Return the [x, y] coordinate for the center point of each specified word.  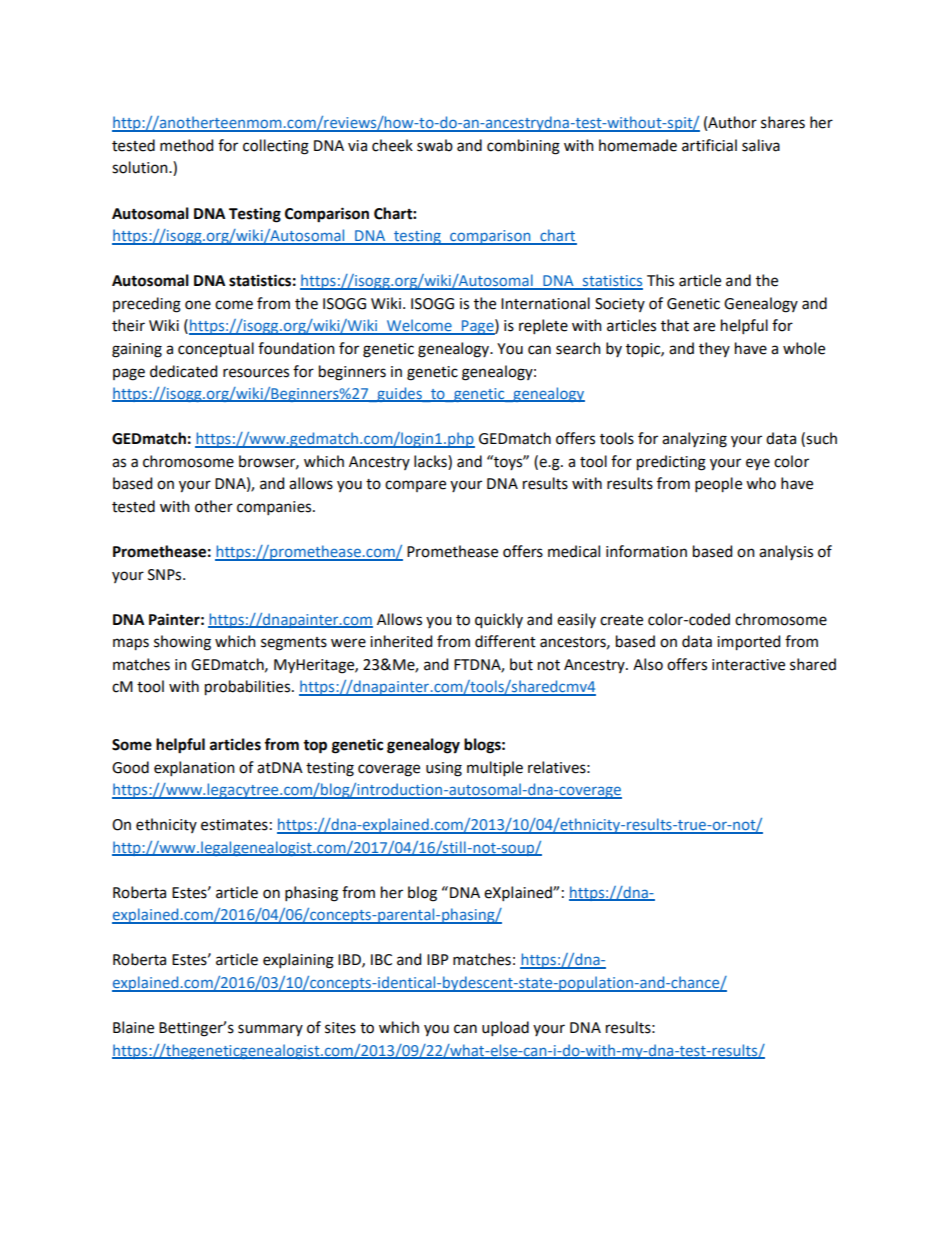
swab [435, 145]
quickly [499, 621]
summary [270, 1030]
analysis [786, 552]
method [186, 145]
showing [182, 643]
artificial [709, 145]
